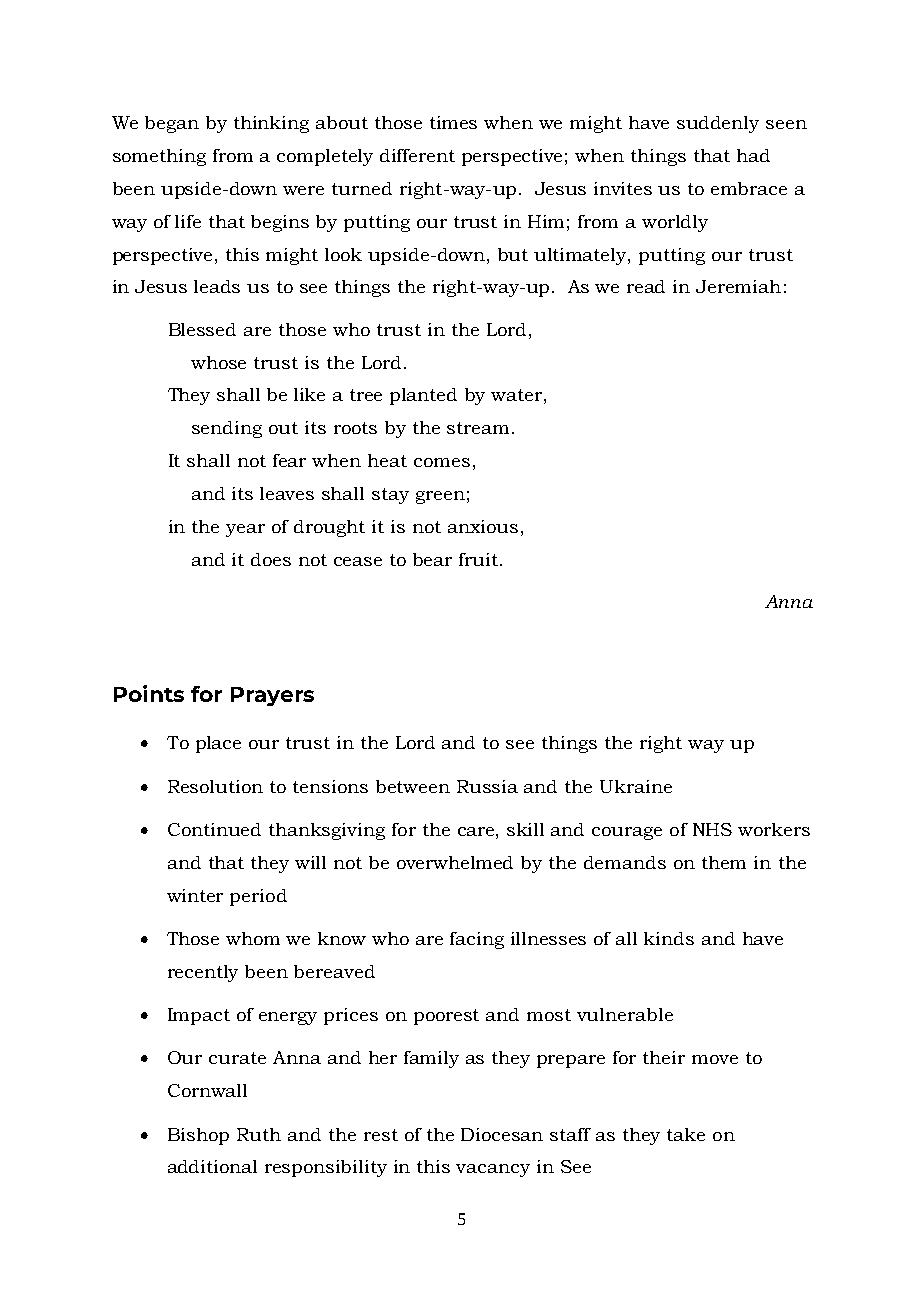 This page has width=924, height=1308. Describe the element at coordinates (636, 786) in the page. I see `Ukraine` at that location.
